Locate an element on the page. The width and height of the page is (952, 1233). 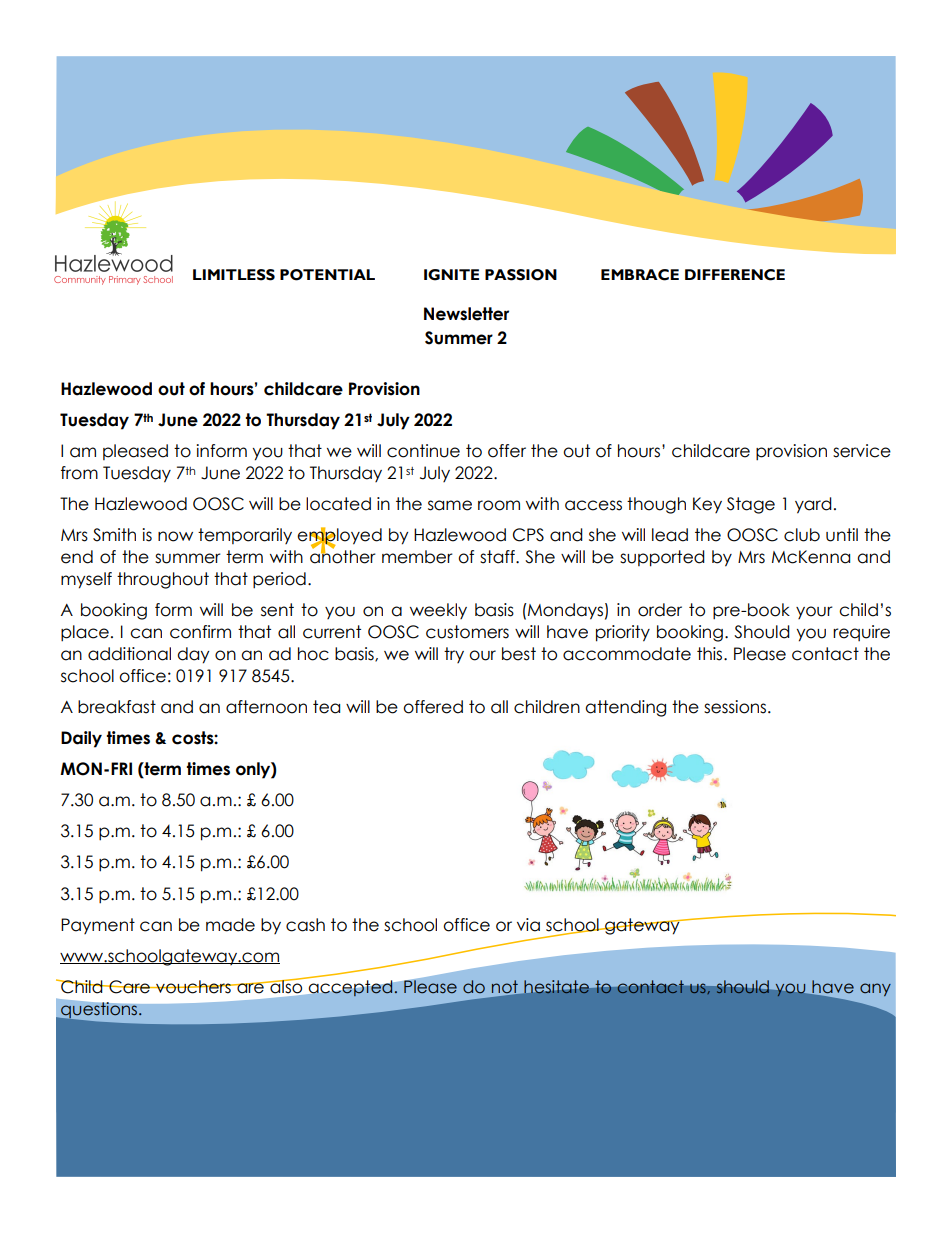
made is located at coordinates (230, 925).
